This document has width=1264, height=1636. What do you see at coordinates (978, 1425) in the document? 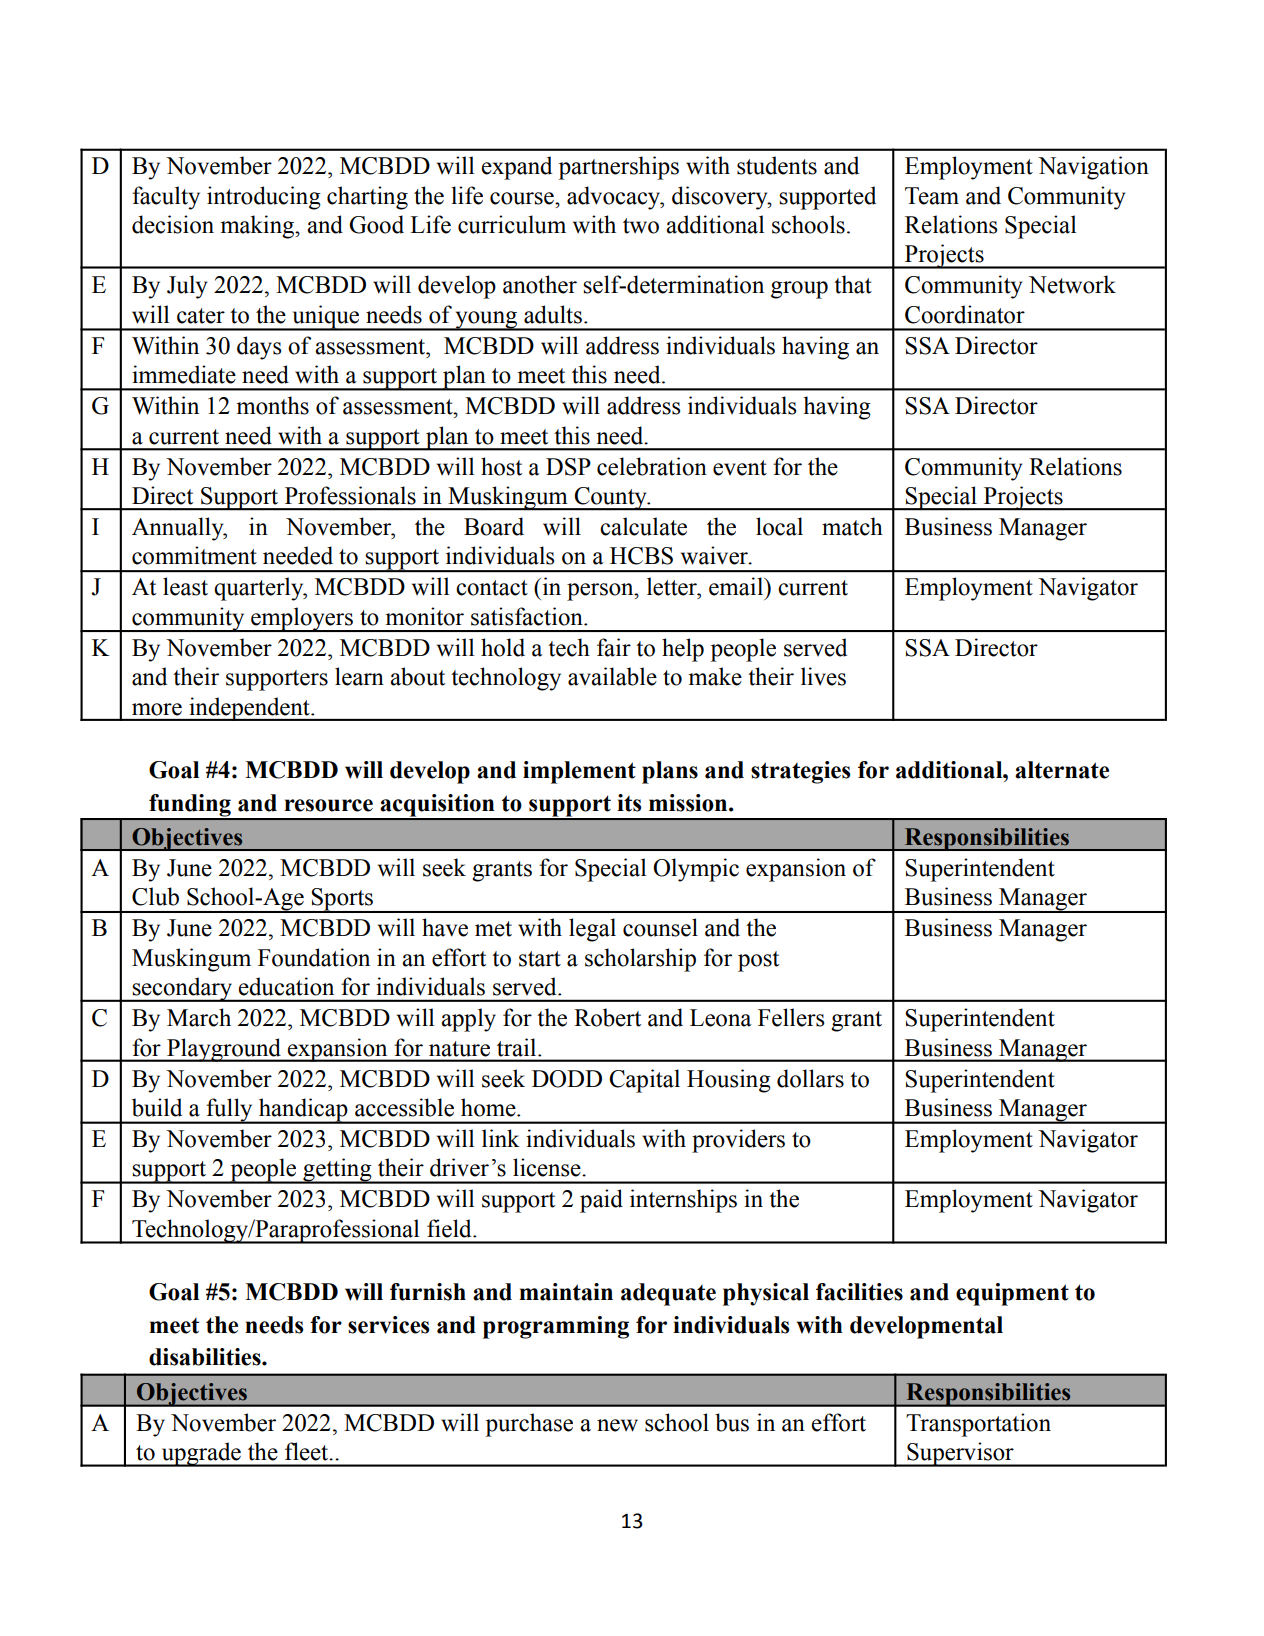
I see `Transportation` at bounding box center [978, 1425].
